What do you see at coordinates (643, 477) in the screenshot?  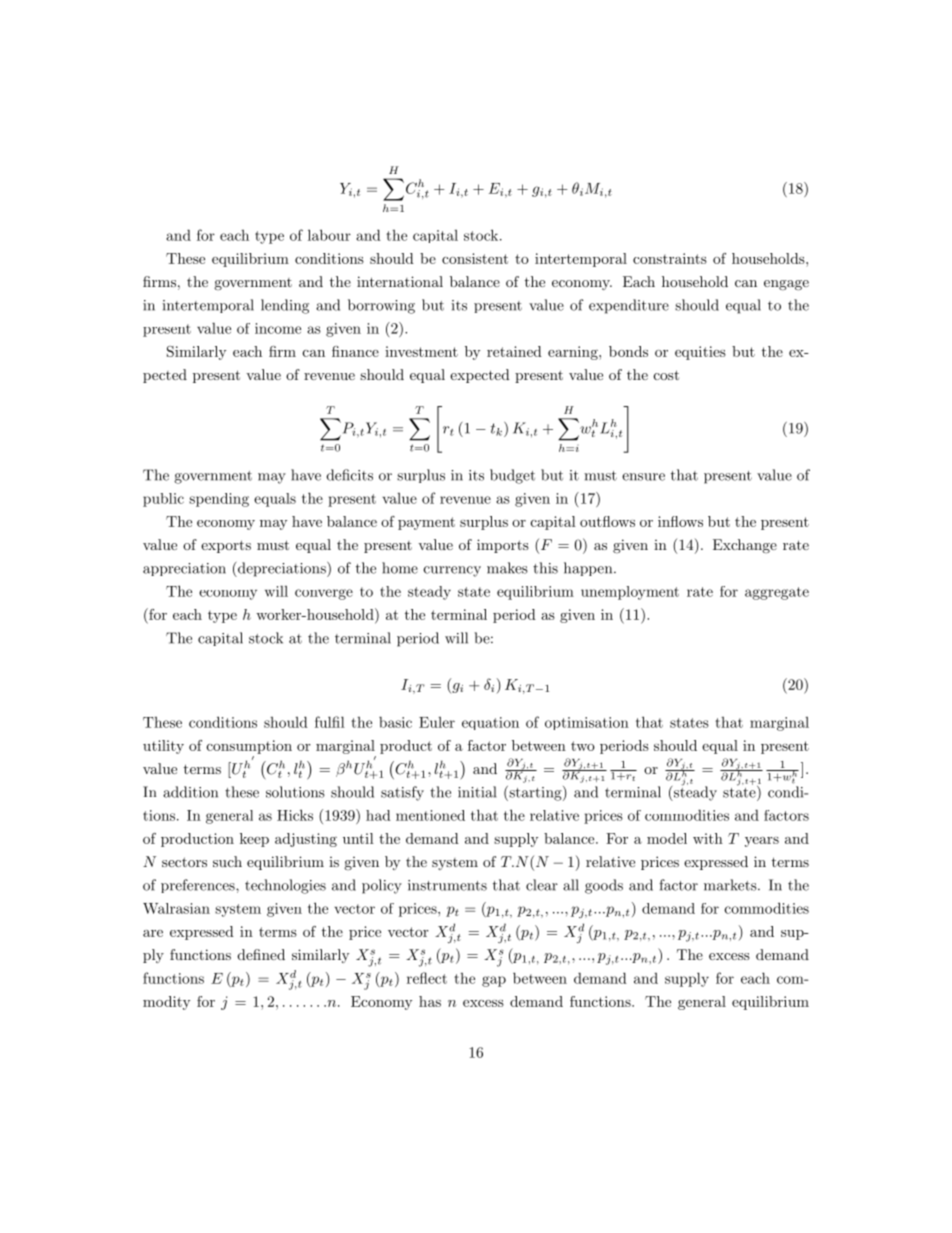 I see `ensure` at bounding box center [643, 477].
